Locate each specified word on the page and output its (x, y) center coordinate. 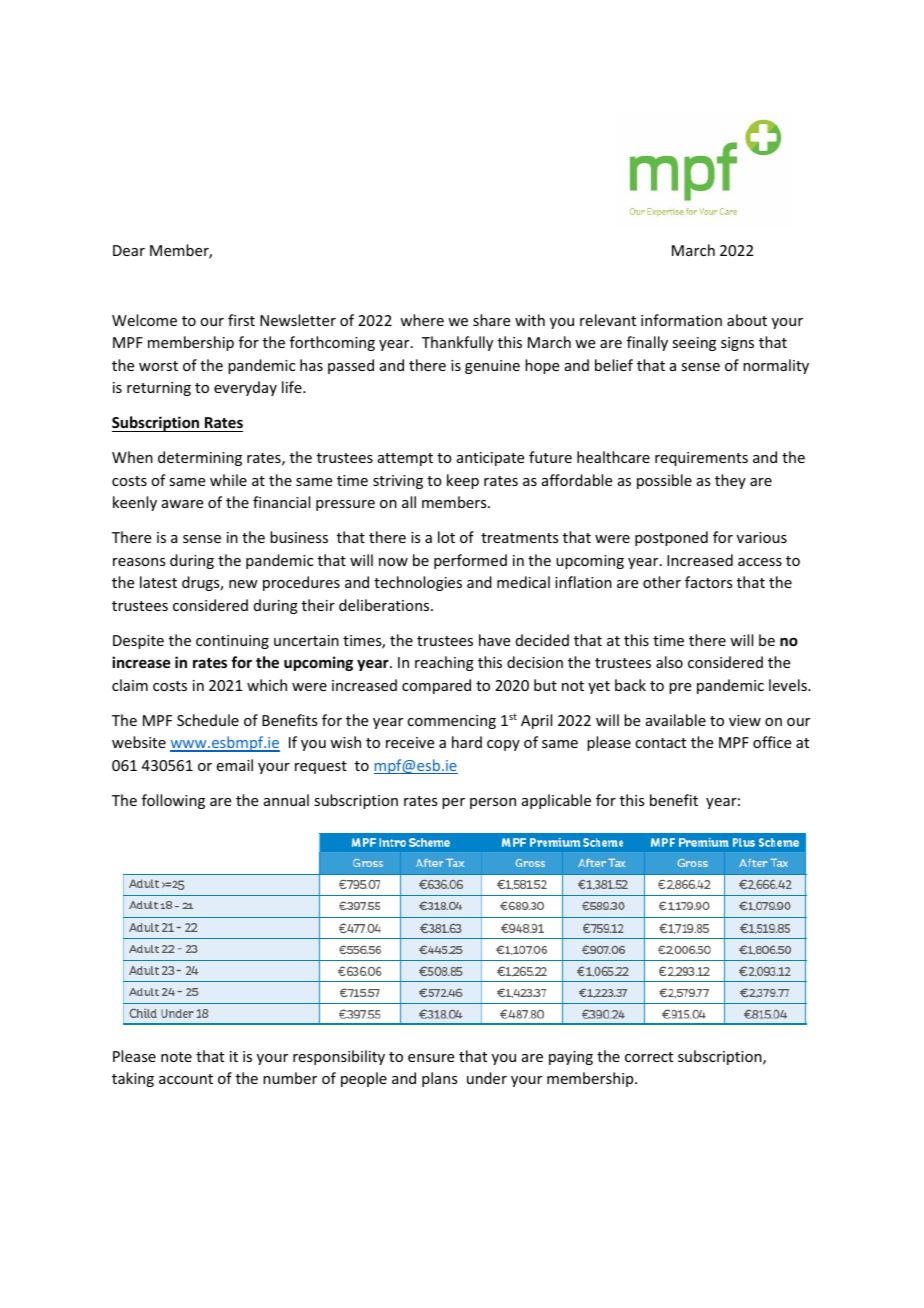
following (173, 801)
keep (463, 481)
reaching (444, 663)
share (491, 320)
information (681, 320)
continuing (232, 642)
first (241, 320)
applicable (556, 801)
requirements (701, 459)
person (493, 803)
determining (200, 458)
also (669, 662)
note (176, 1057)
